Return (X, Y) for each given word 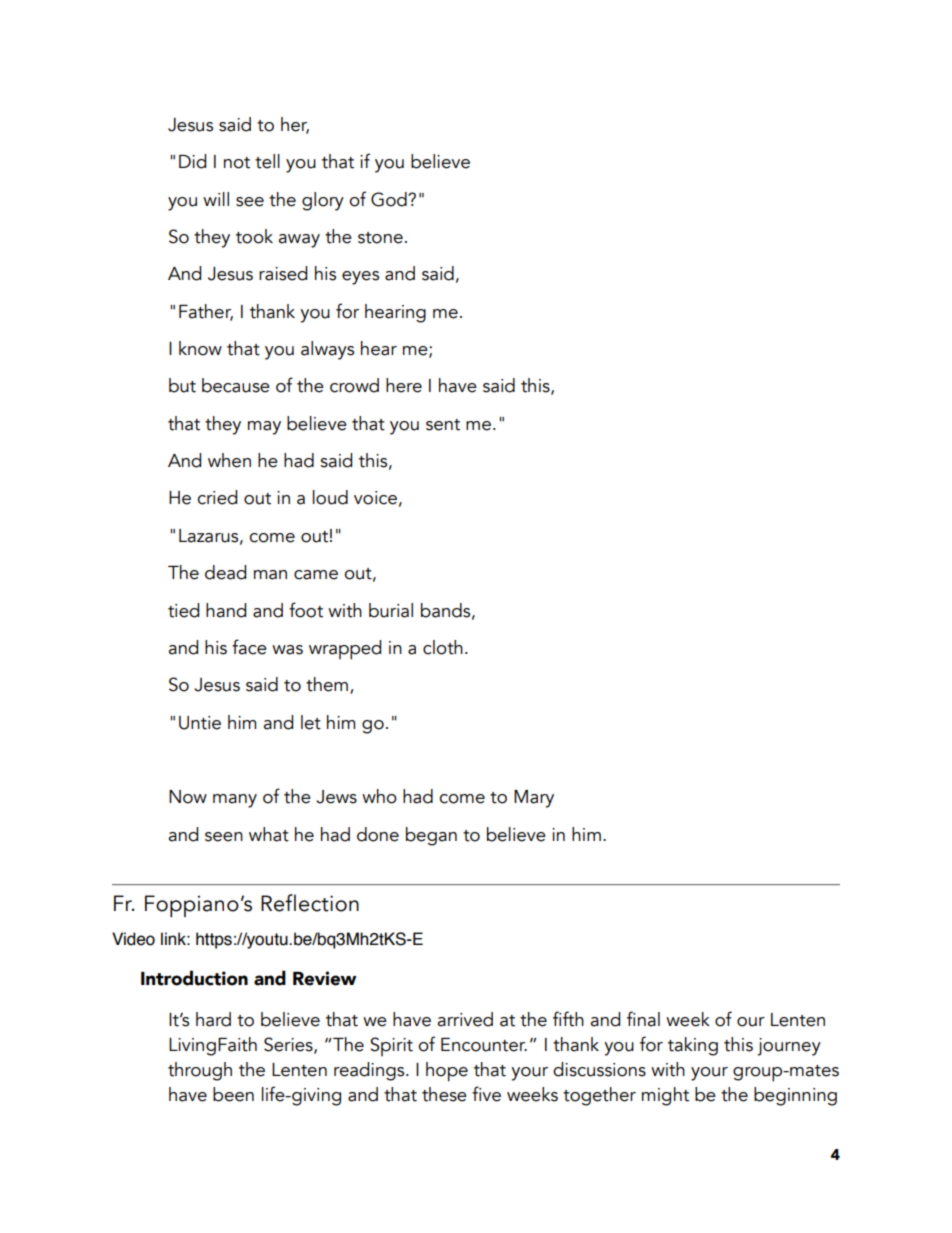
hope (447, 1072)
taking (693, 1046)
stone (380, 238)
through (200, 1071)
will (216, 199)
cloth (443, 647)
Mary (534, 799)
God (390, 199)
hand (226, 610)
